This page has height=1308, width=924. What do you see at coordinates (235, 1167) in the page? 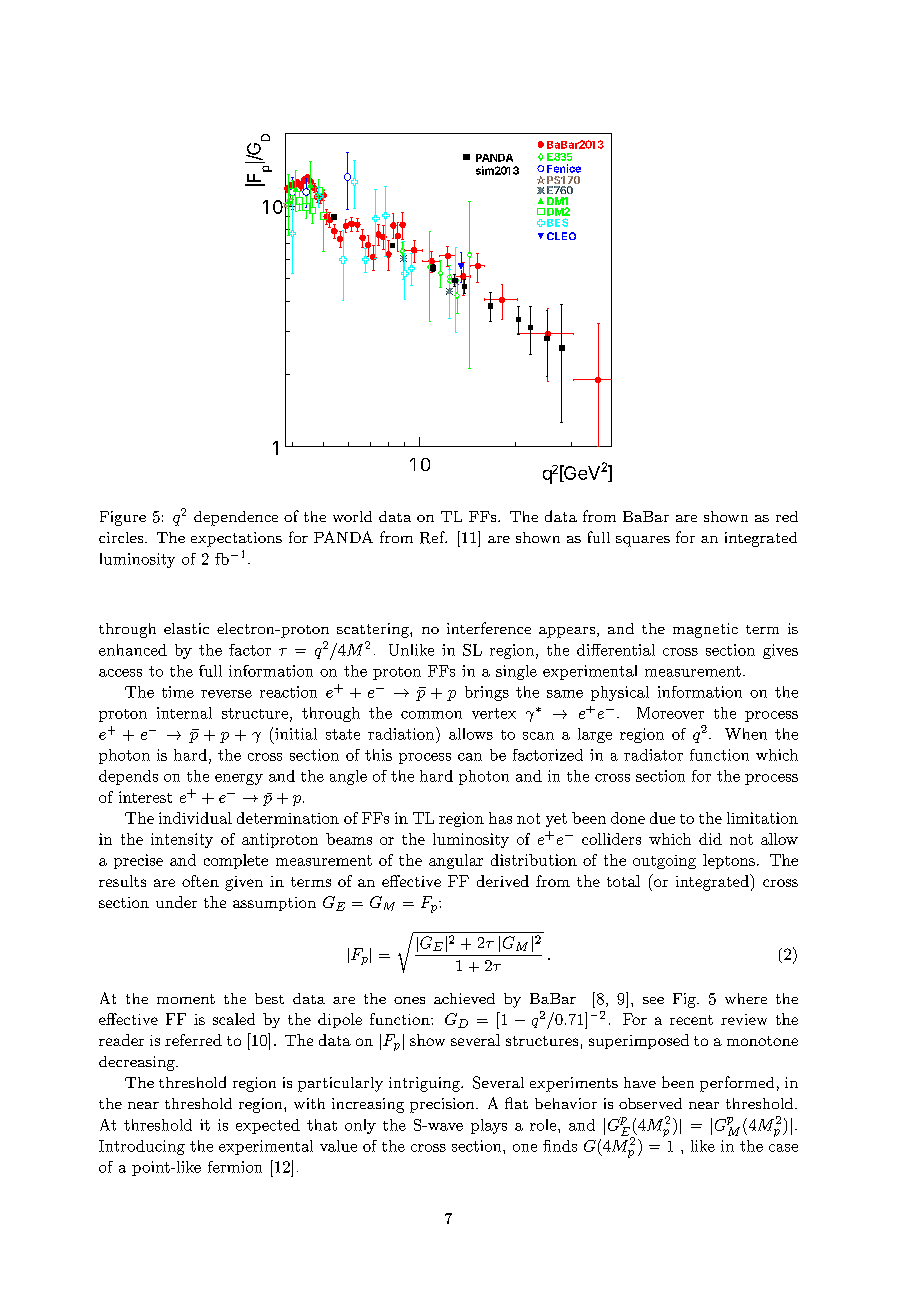
I see `fermion` at bounding box center [235, 1167].
